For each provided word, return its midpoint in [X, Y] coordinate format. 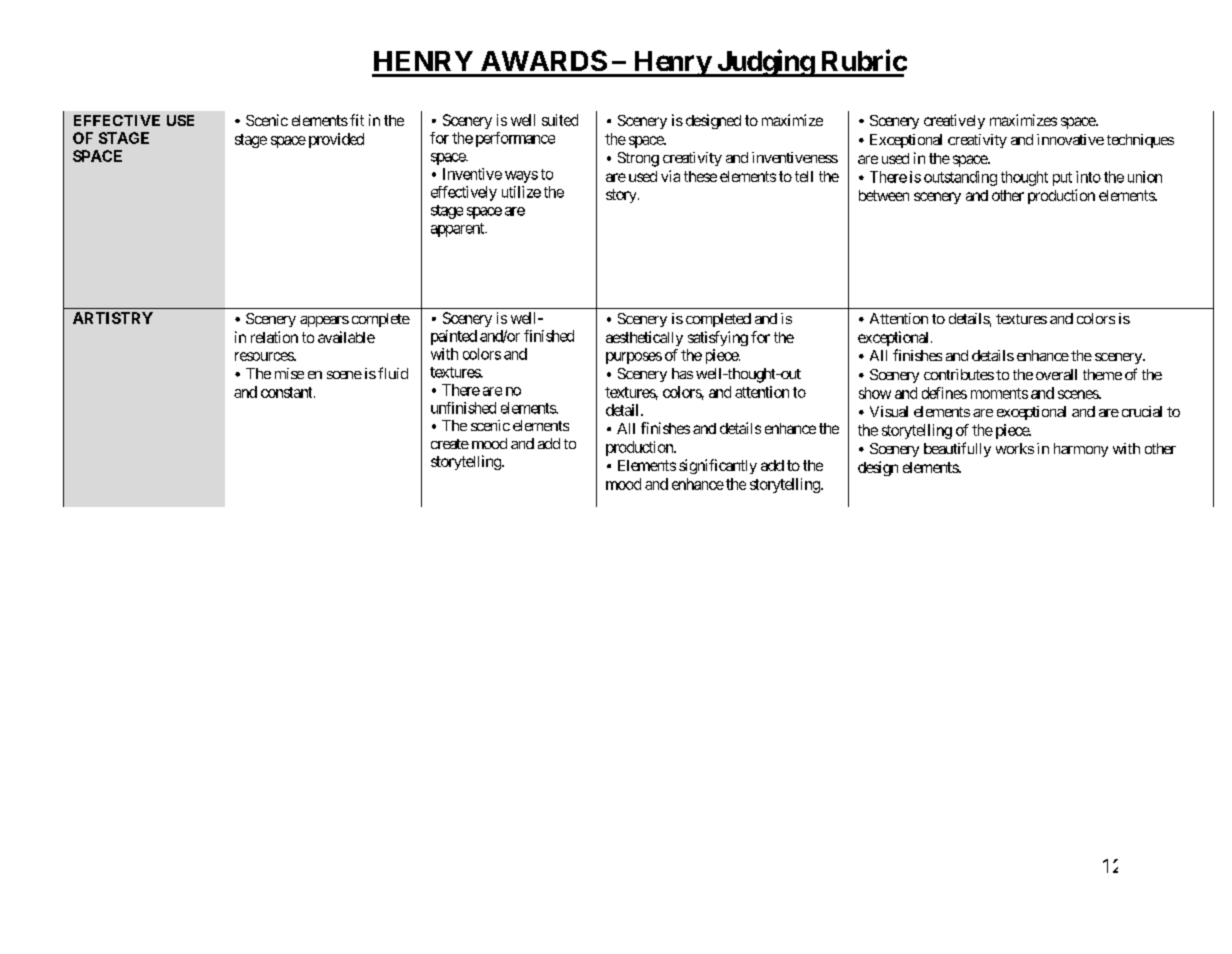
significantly [718, 466]
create [450, 444]
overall [1056, 374]
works [1015, 448]
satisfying [718, 338]
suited [560, 120]
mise [289, 373]
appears [324, 321]
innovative [1070, 139]
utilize [521, 192]
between [884, 195]
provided [336, 140]
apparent [458, 230]
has [682, 373]
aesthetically [644, 338]
